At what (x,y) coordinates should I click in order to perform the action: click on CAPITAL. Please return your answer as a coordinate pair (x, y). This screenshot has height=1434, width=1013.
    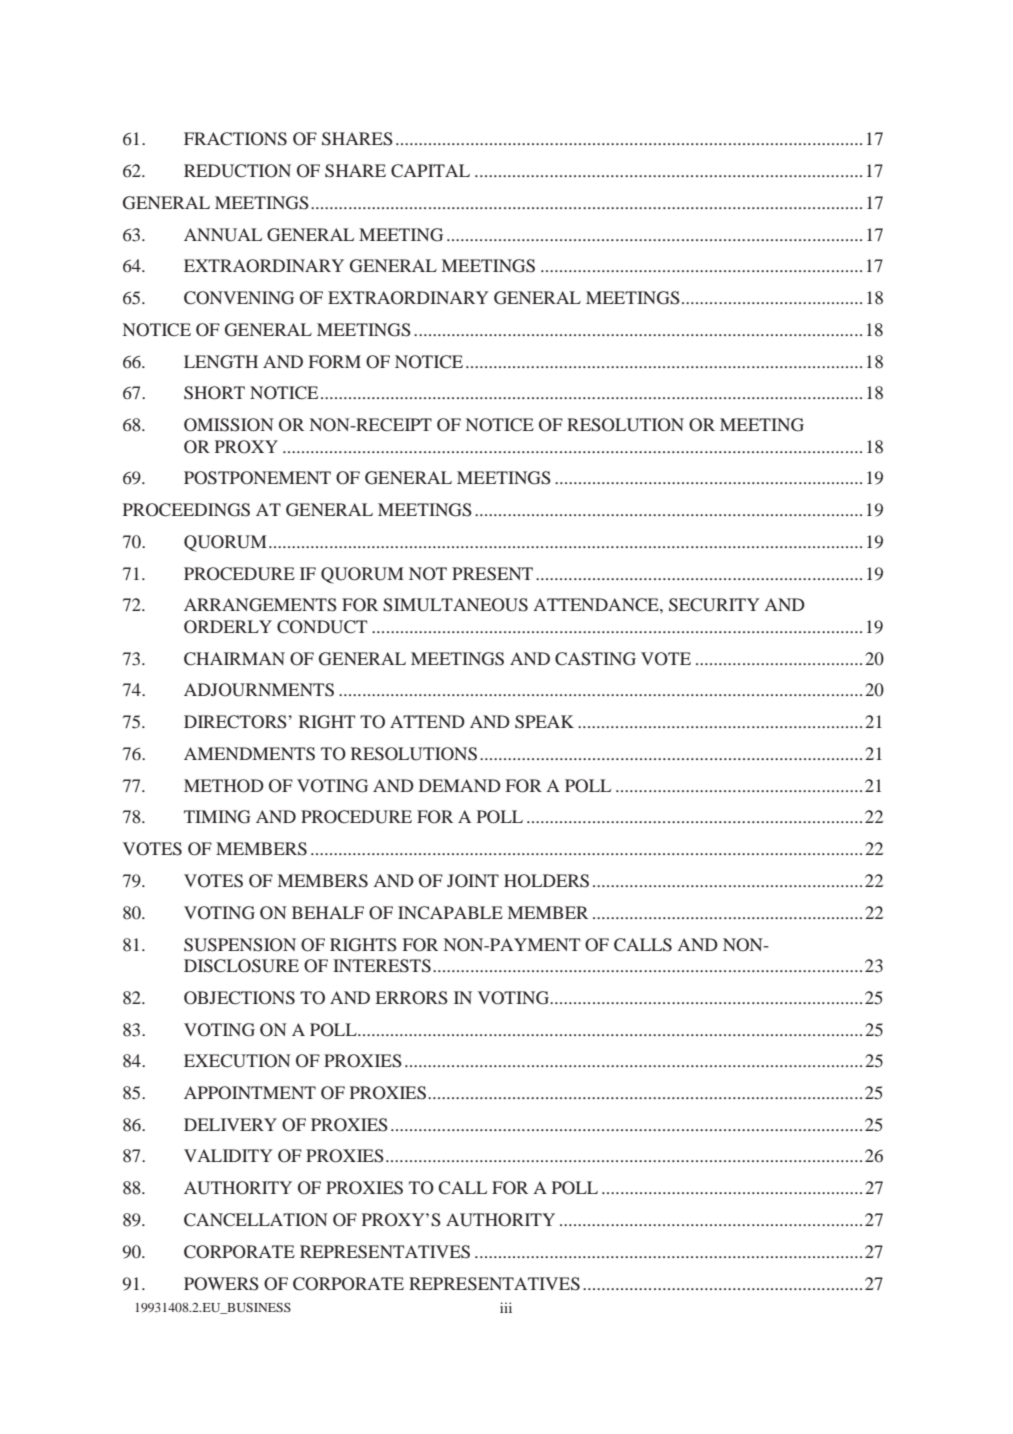
    Looking at the image, I should click on (430, 171).
